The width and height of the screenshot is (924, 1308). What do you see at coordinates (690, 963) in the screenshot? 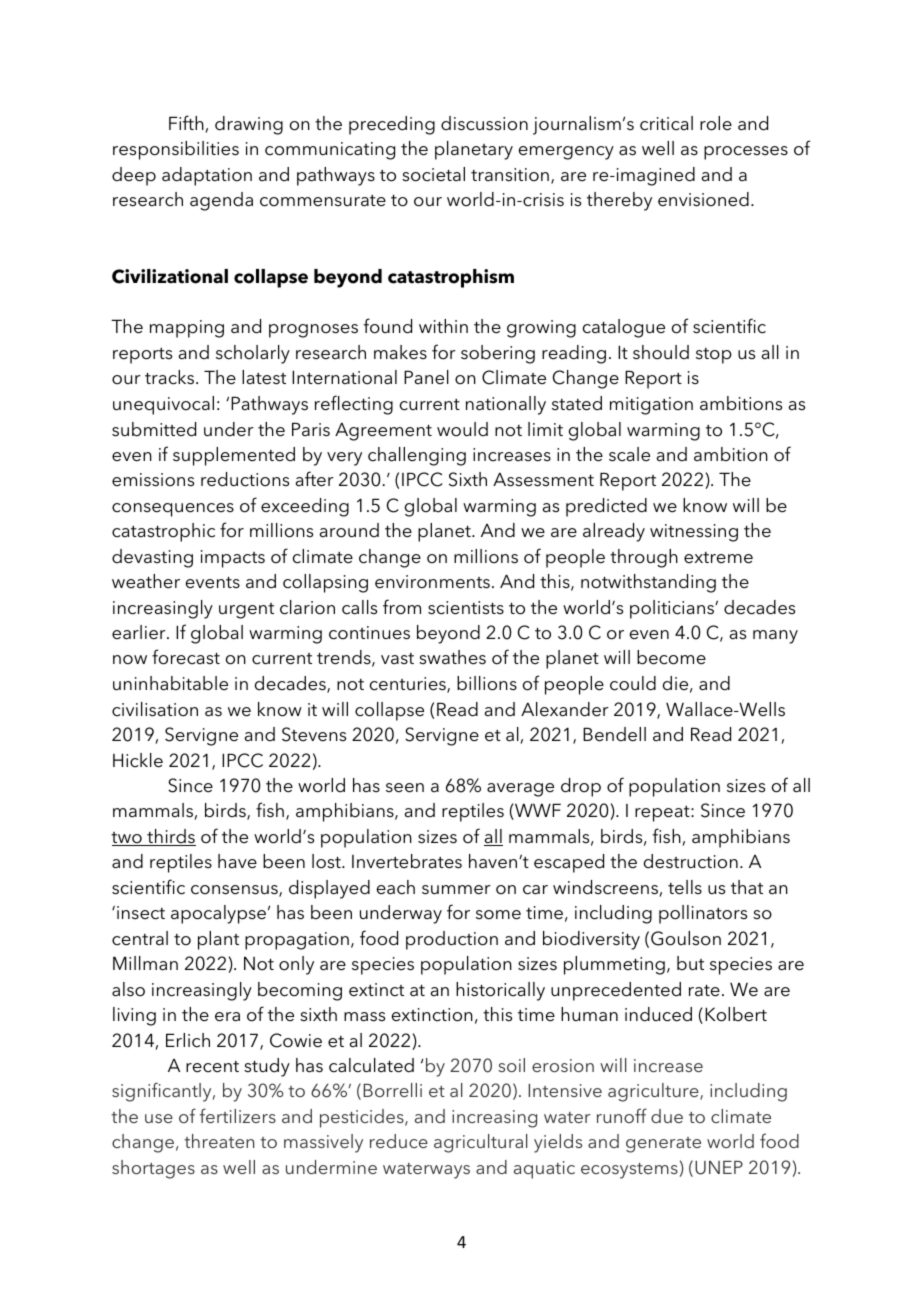
I see `but` at bounding box center [690, 963].
